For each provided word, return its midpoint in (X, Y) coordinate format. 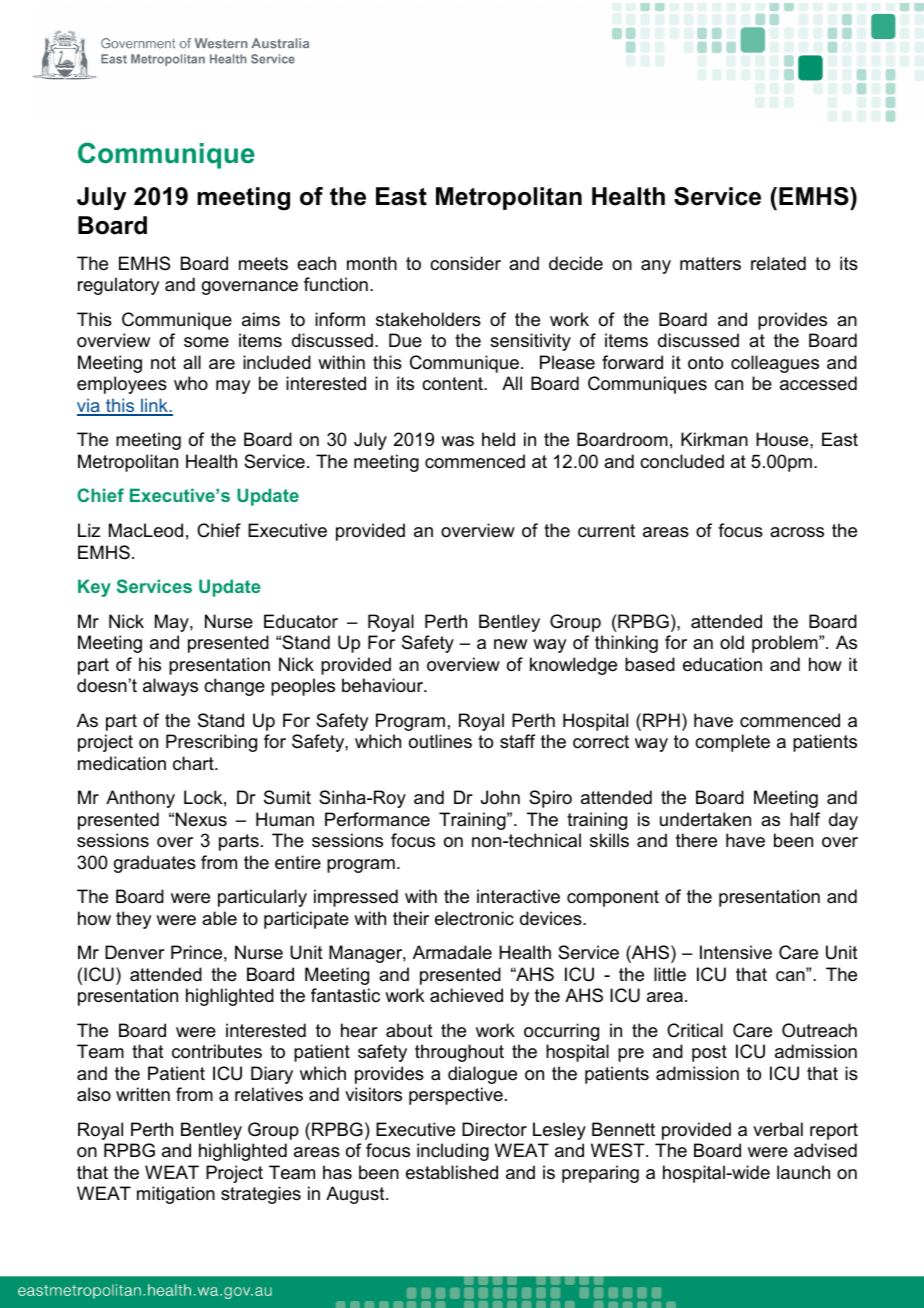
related (778, 263)
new (510, 644)
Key (94, 588)
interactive (518, 896)
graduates (155, 864)
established (452, 1172)
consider (465, 263)
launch (803, 1172)
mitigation (176, 1195)
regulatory (118, 286)
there (696, 840)
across (797, 532)
